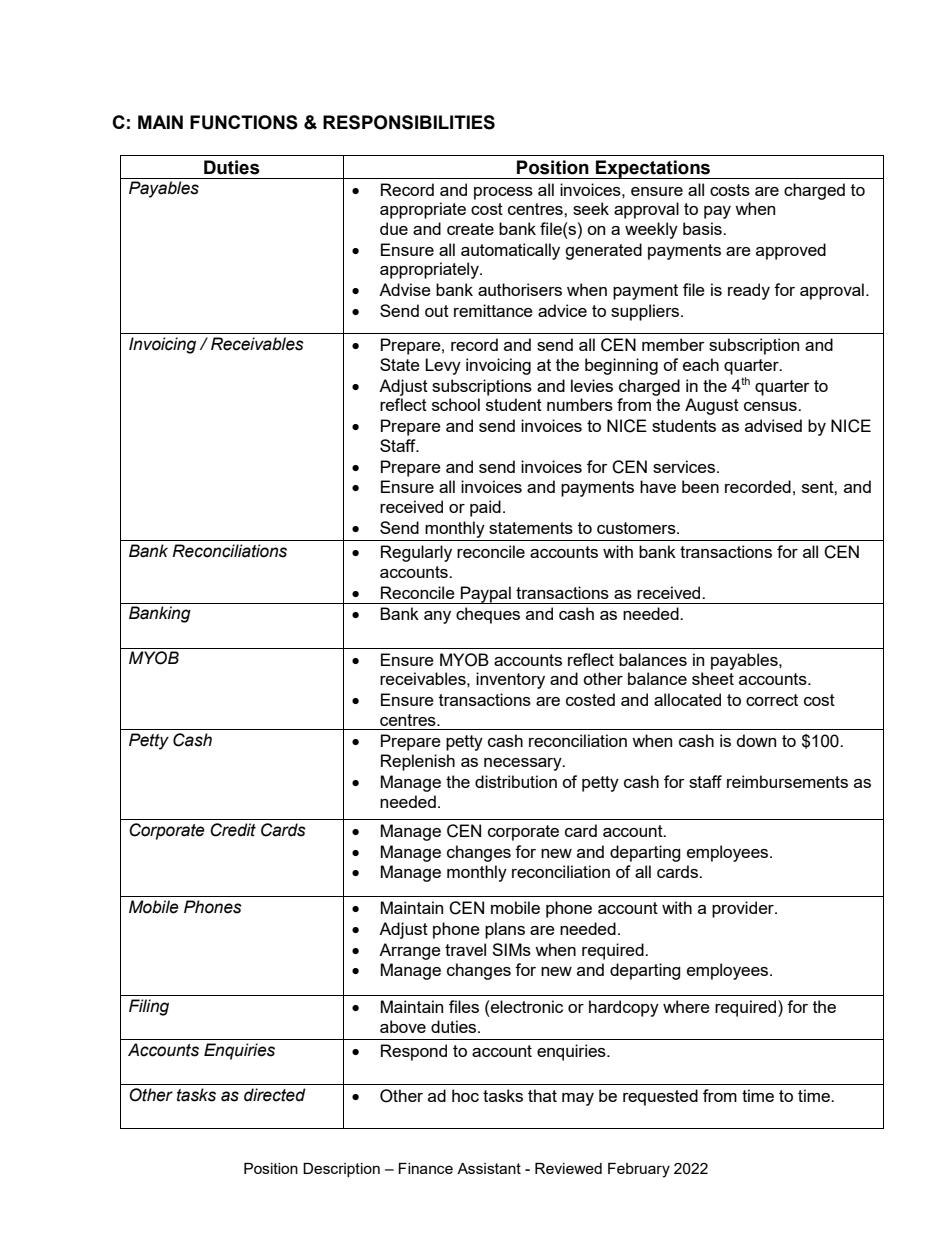 This screenshot has width=952, height=1233. What do you see at coordinates (713, 678) in the screenshot?
I see `sheet` at bounding box center [713, 678].
